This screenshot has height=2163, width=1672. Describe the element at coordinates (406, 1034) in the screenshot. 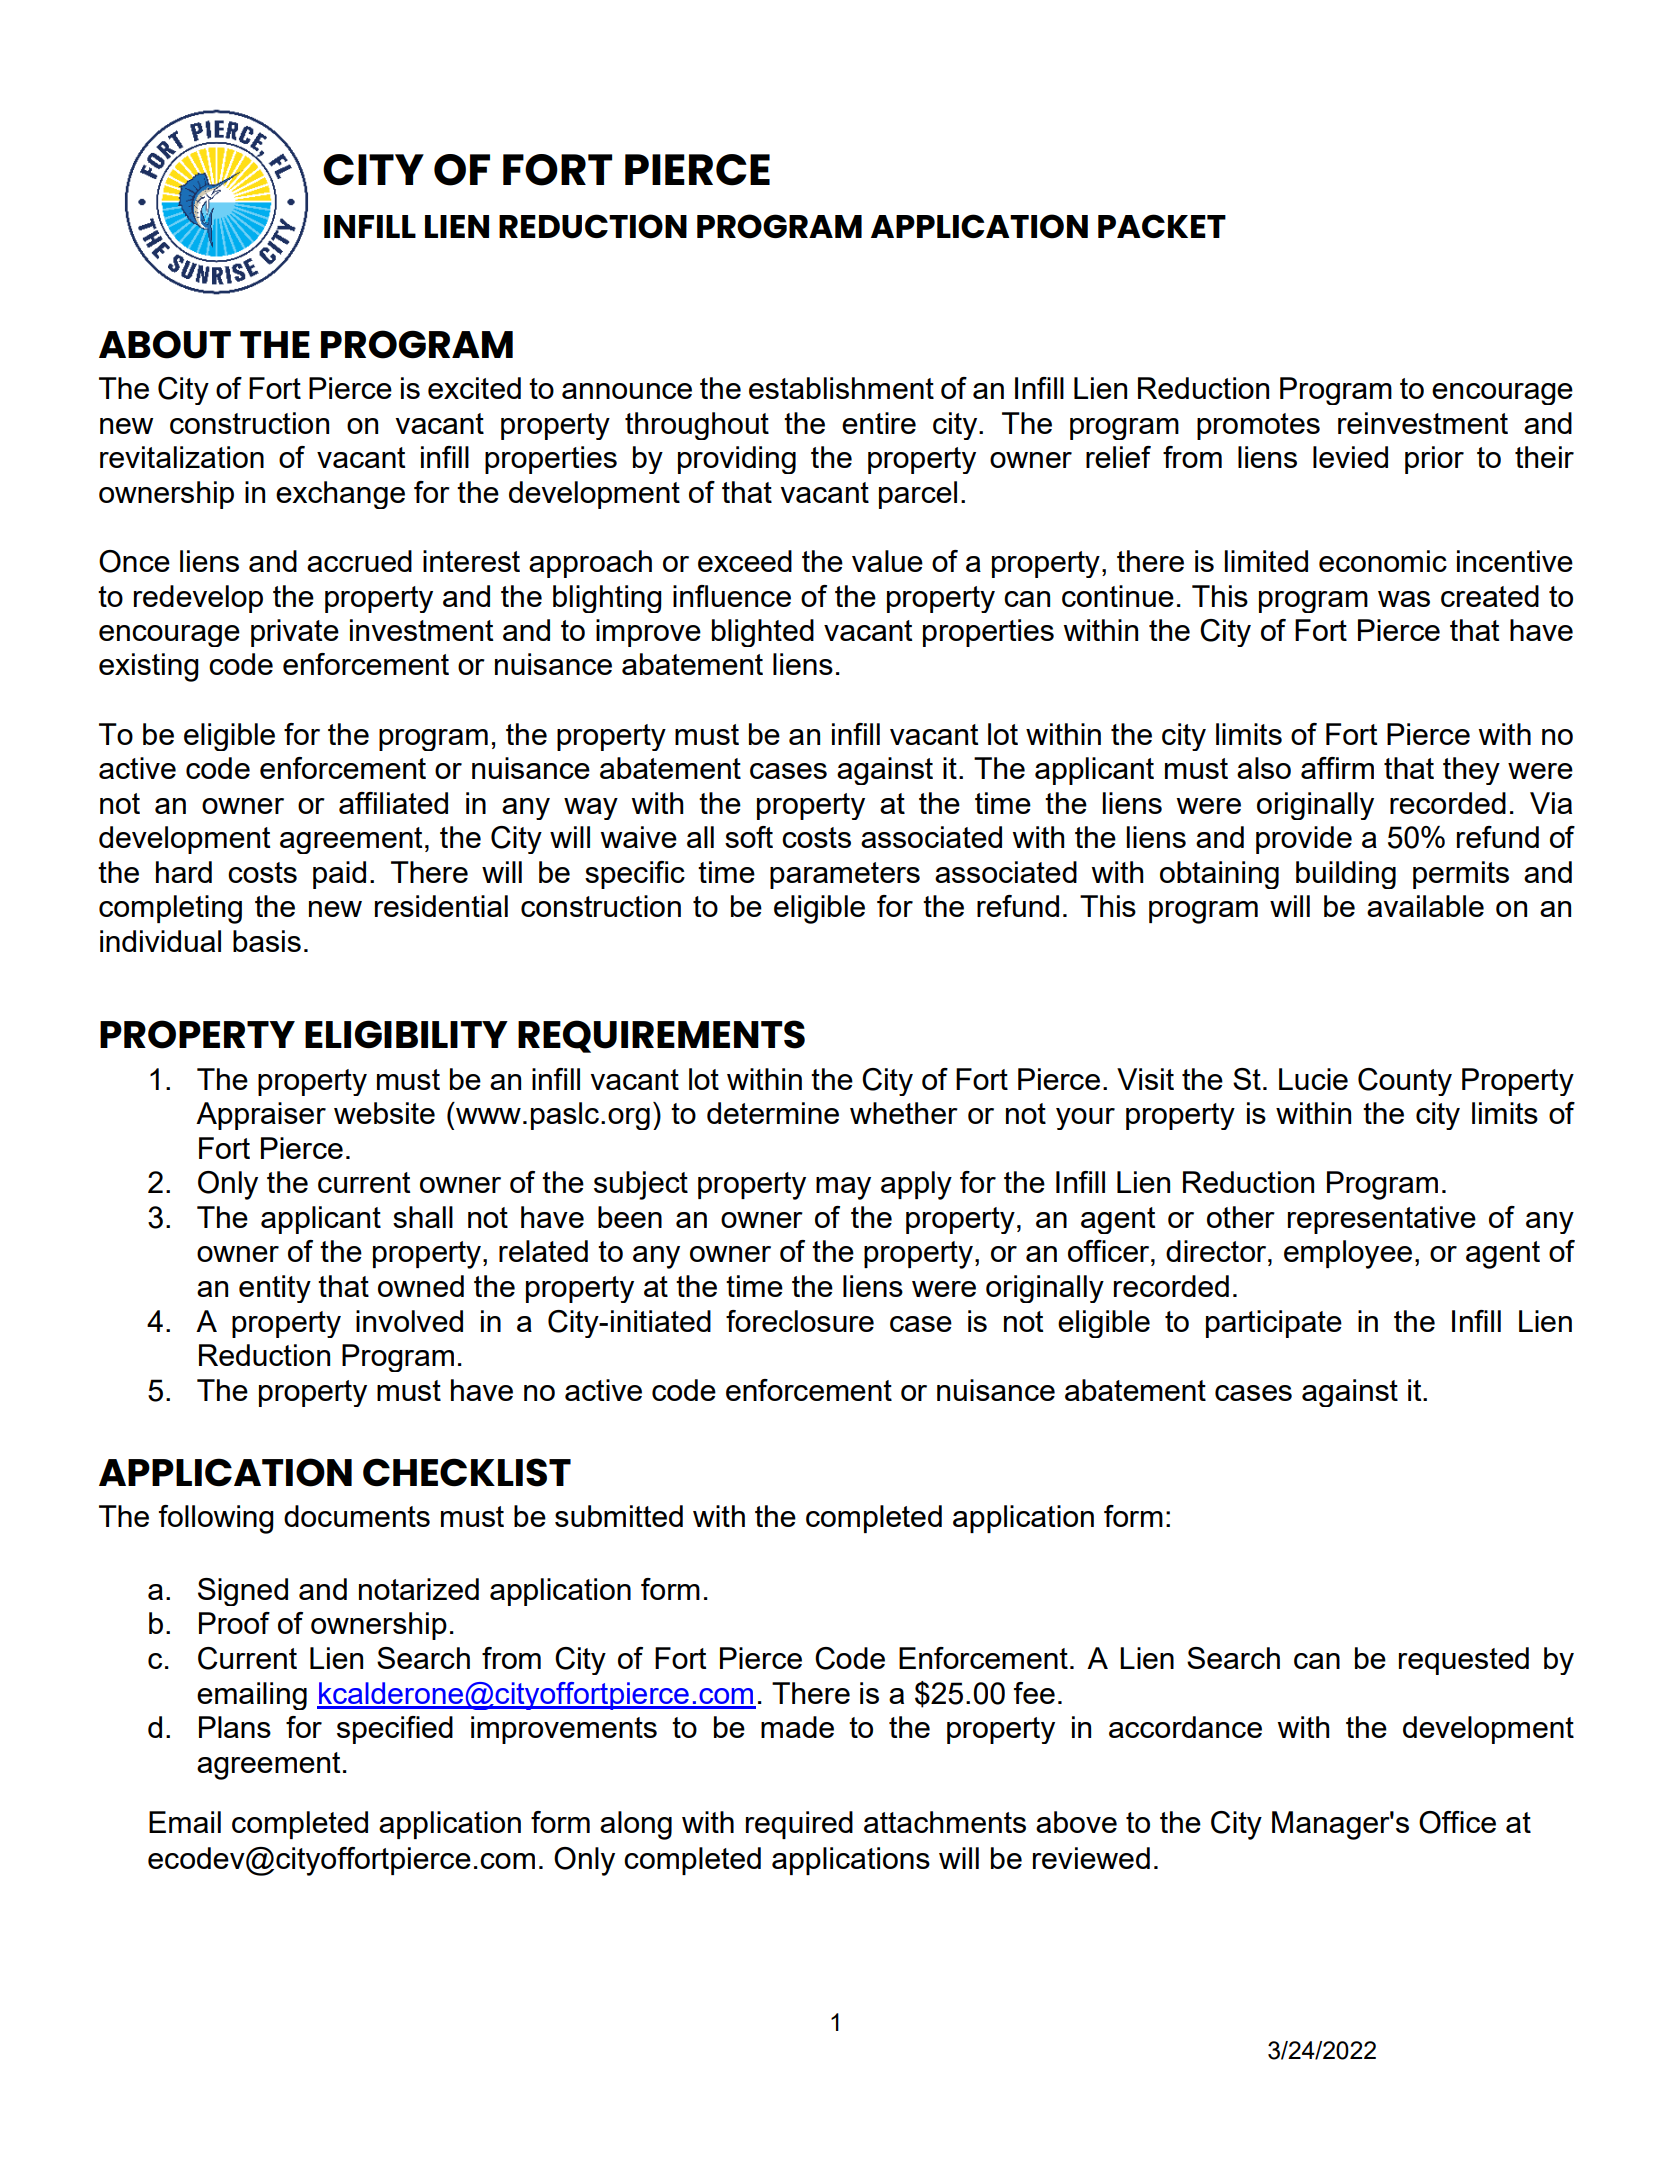

I see `ELIGIBILITY` at that location.
